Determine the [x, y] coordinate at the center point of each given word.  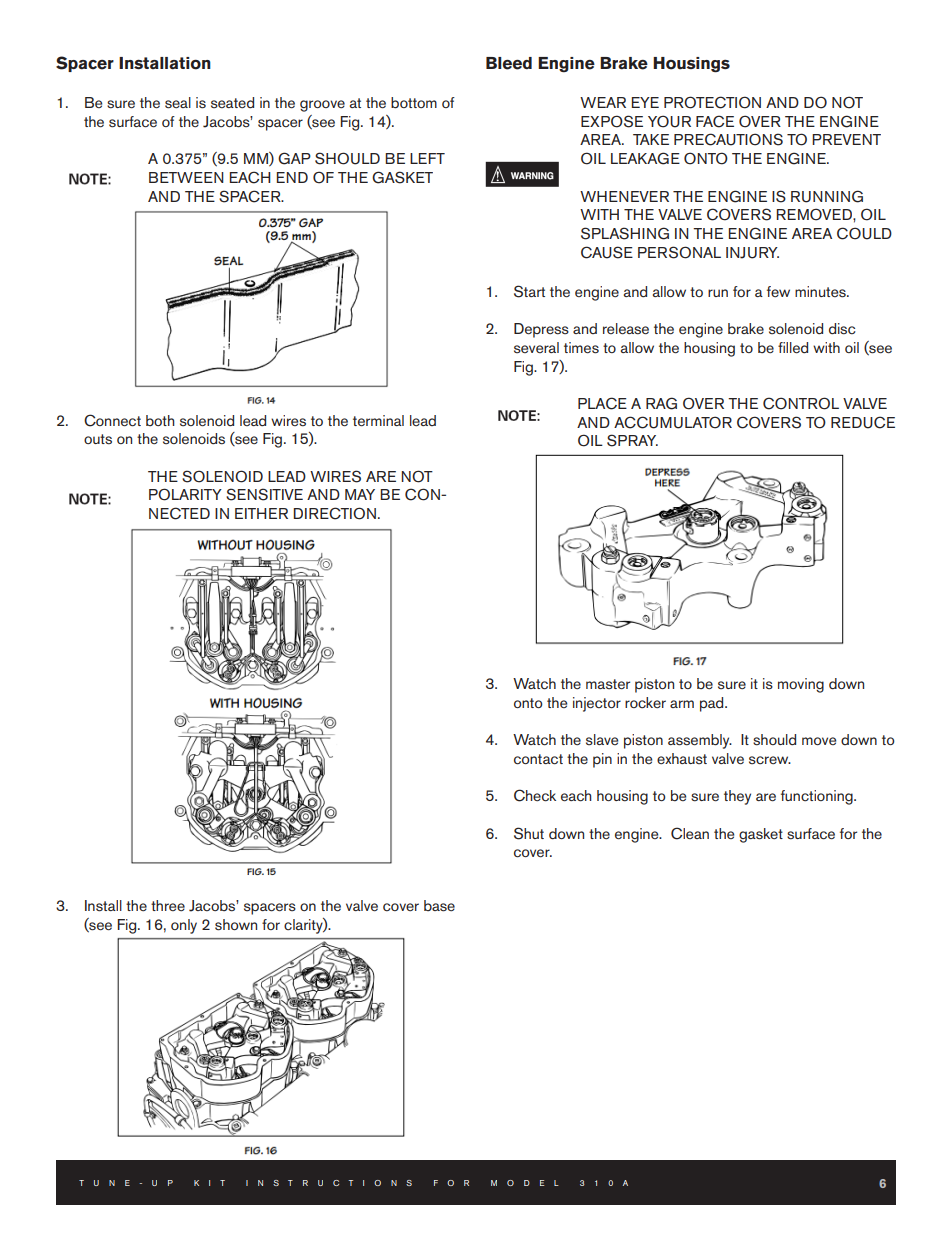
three [168, 905]
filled [793, 348]
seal [178, 103]
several [536, 347]
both [160, 420]
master [608, 684]
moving [801, 685]
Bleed [509, 63]
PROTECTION [712, 102]
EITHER [261, 513]
